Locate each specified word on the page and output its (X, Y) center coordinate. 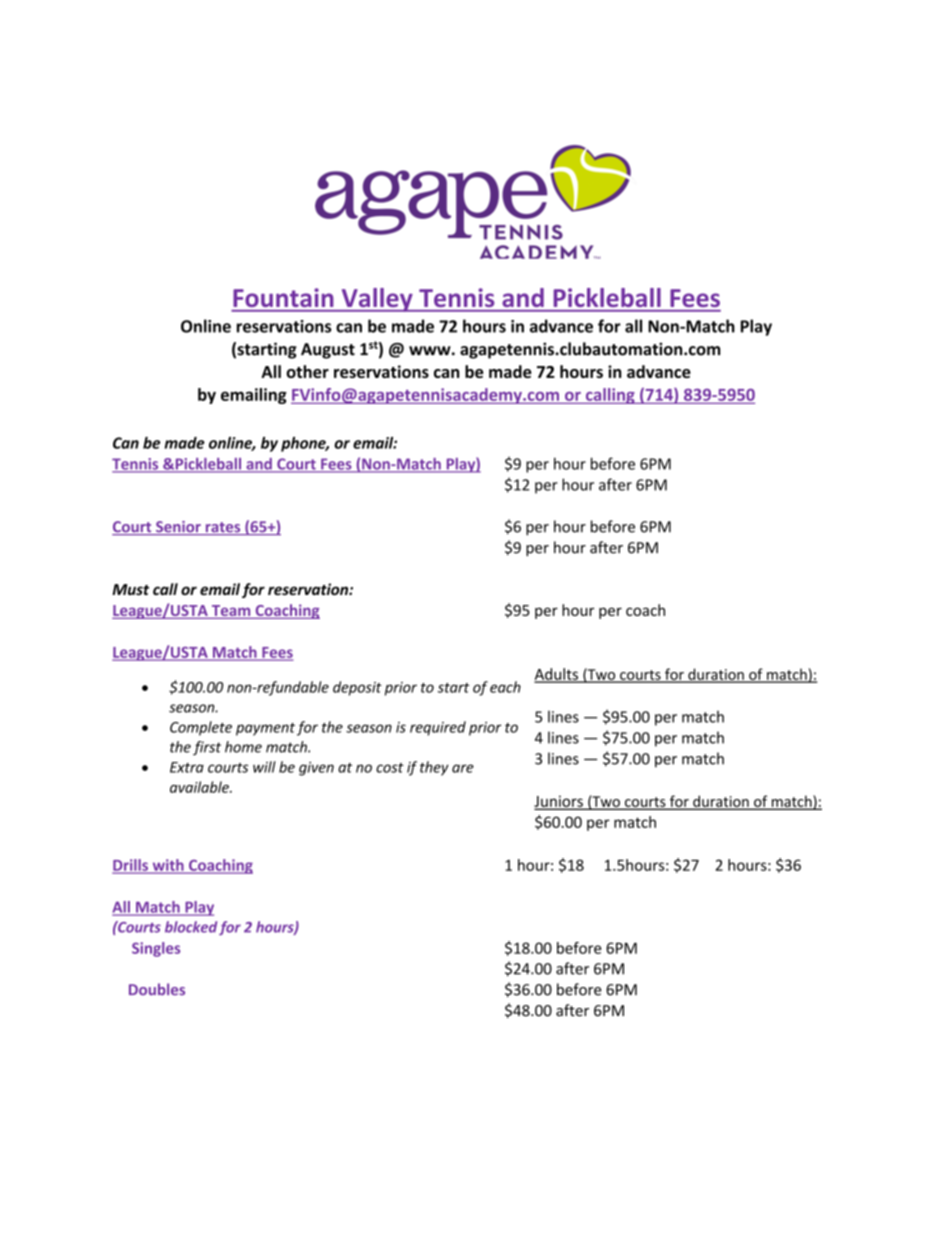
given (316, 769)
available (200, 787)
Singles (156, 949)
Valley (377, 300)
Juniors (559, 802)
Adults (557, 675)
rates (223, 528)
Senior (178, 528)
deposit (357, 688)
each (505, 687)
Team (231, 612)
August (328, 351)
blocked (191, 927)
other (307, 371)
